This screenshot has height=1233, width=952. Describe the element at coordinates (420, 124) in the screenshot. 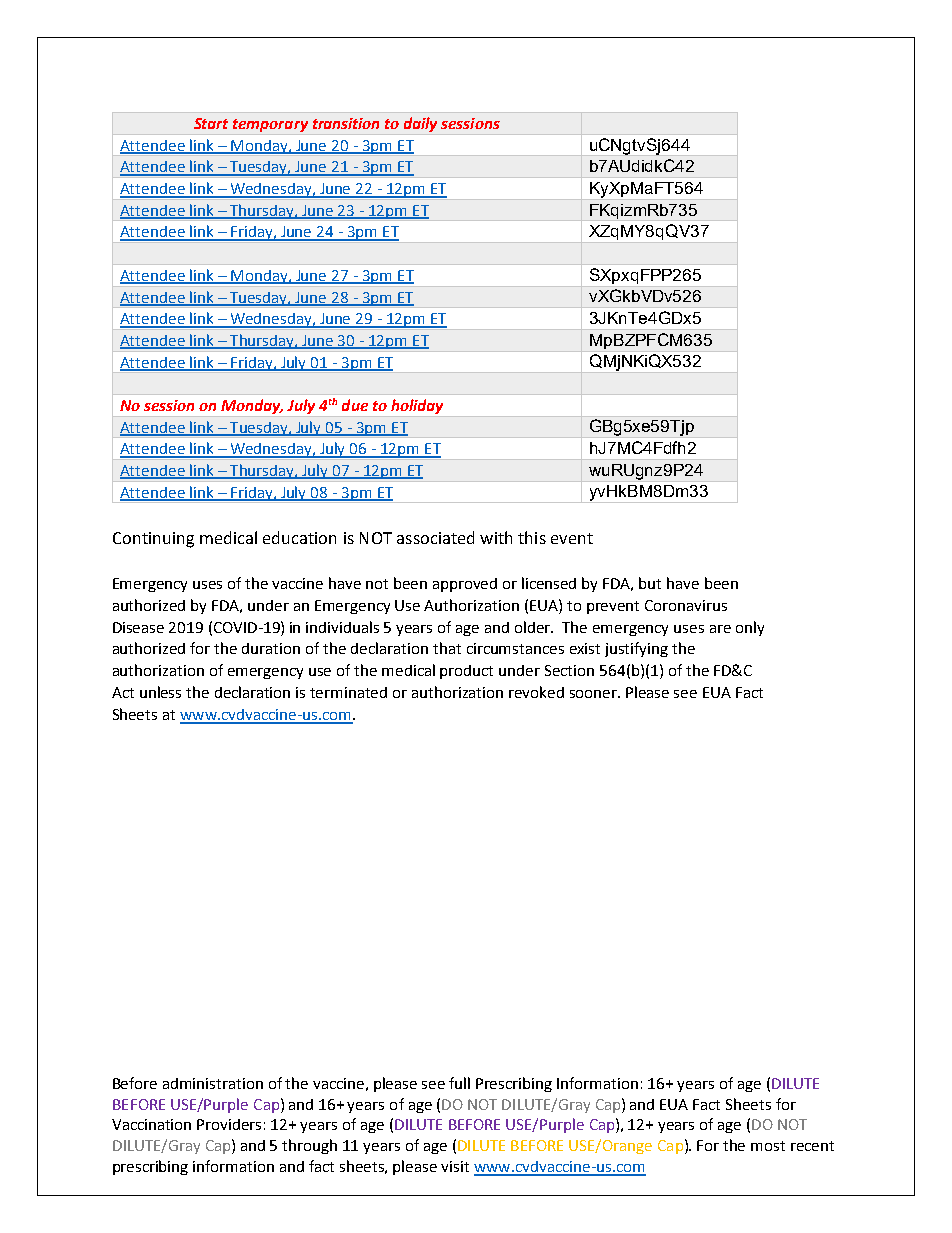

I see `daily` at that location.
